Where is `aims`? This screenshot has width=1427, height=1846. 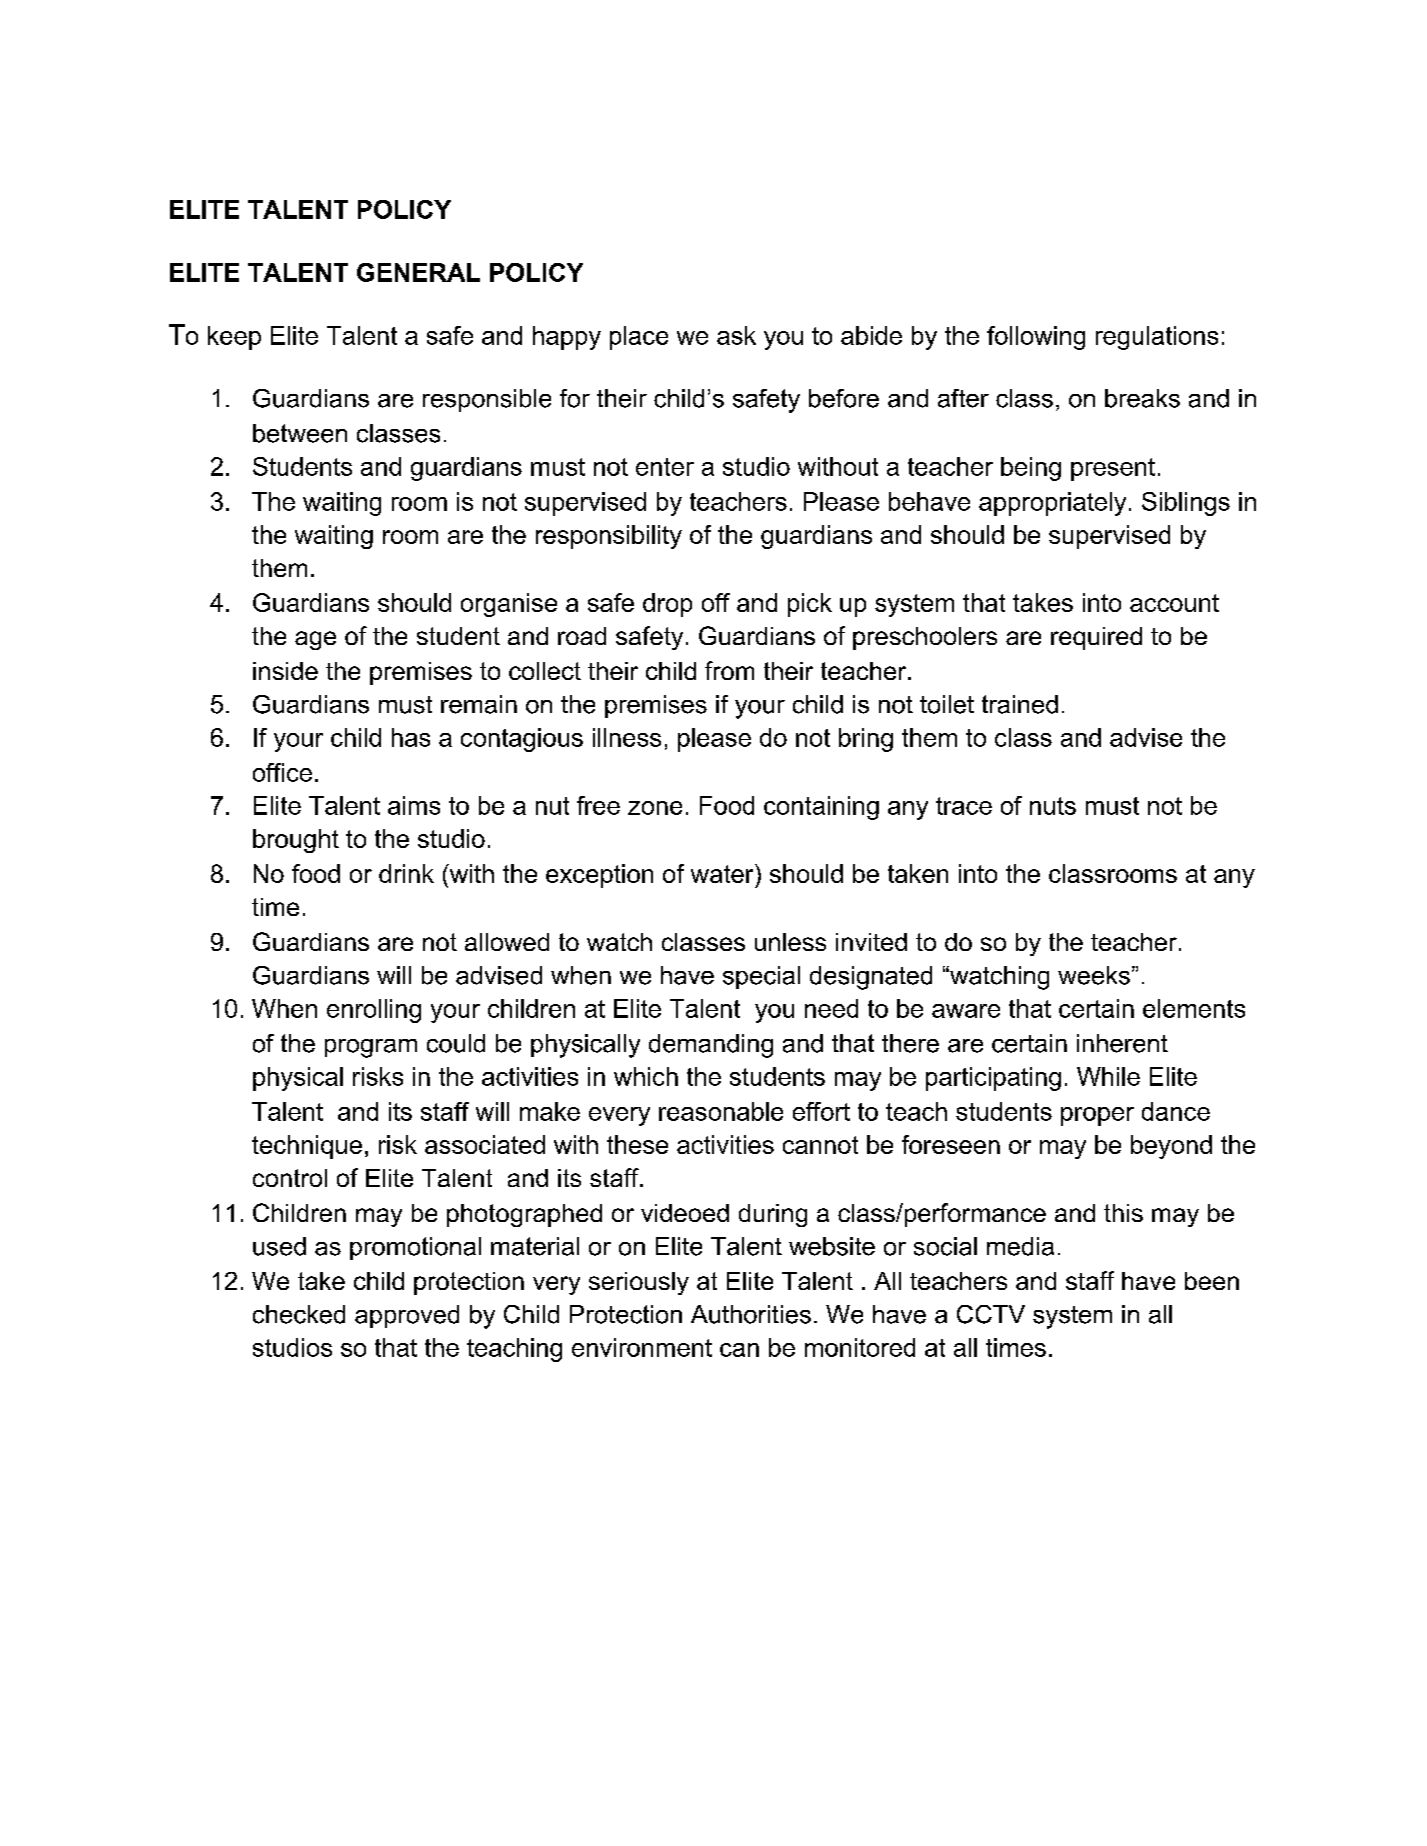 aims is located at coordinates (414, 805).
